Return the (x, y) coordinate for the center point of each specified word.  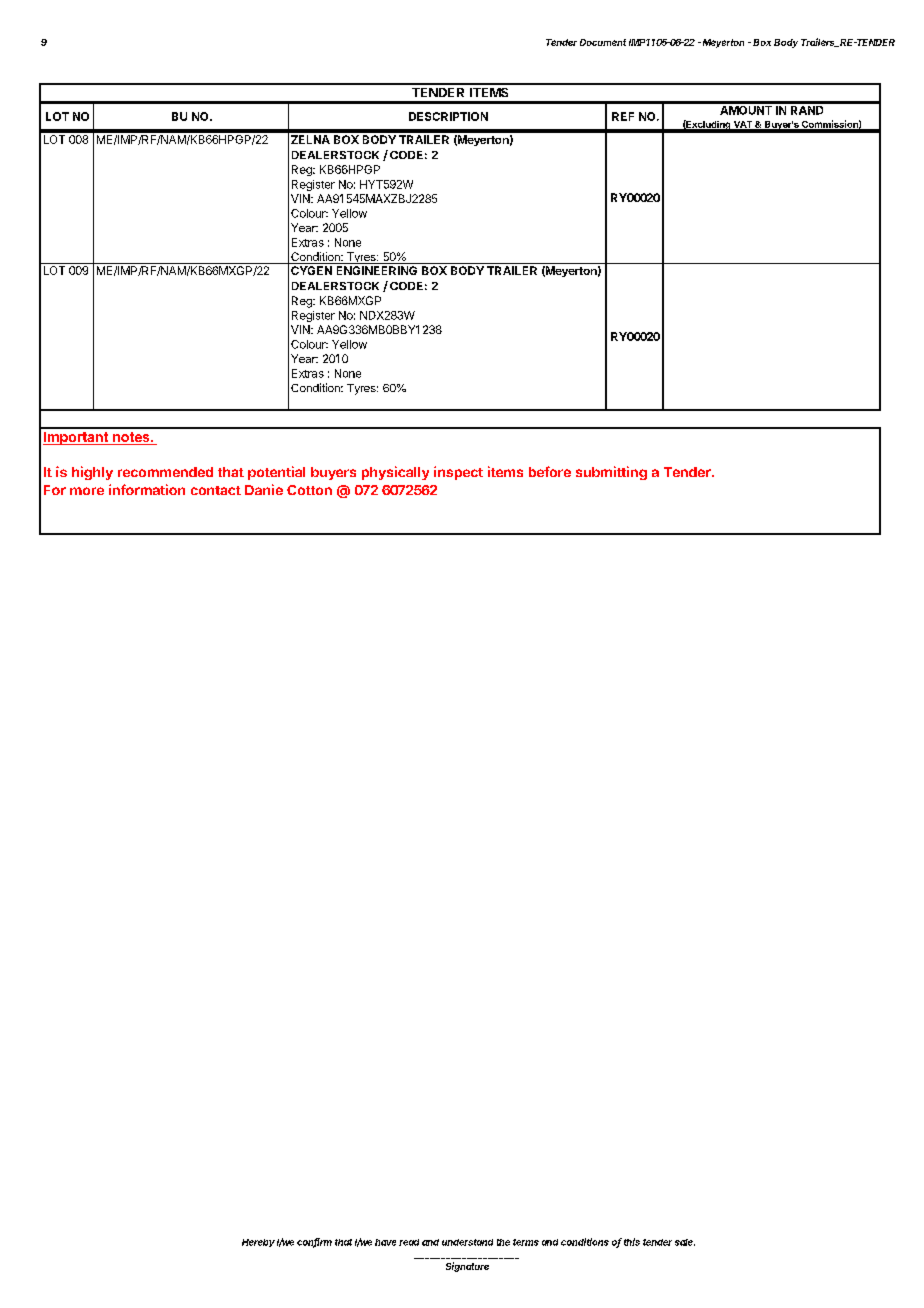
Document (603, 42)
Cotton (309, 490)
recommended (165, 472)
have (385, 1242)
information (147, 489)
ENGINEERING (377, 270)
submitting (611, 473)
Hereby (258, 1243)
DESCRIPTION (448, 116)
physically (395, 473)
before (550, 471)
